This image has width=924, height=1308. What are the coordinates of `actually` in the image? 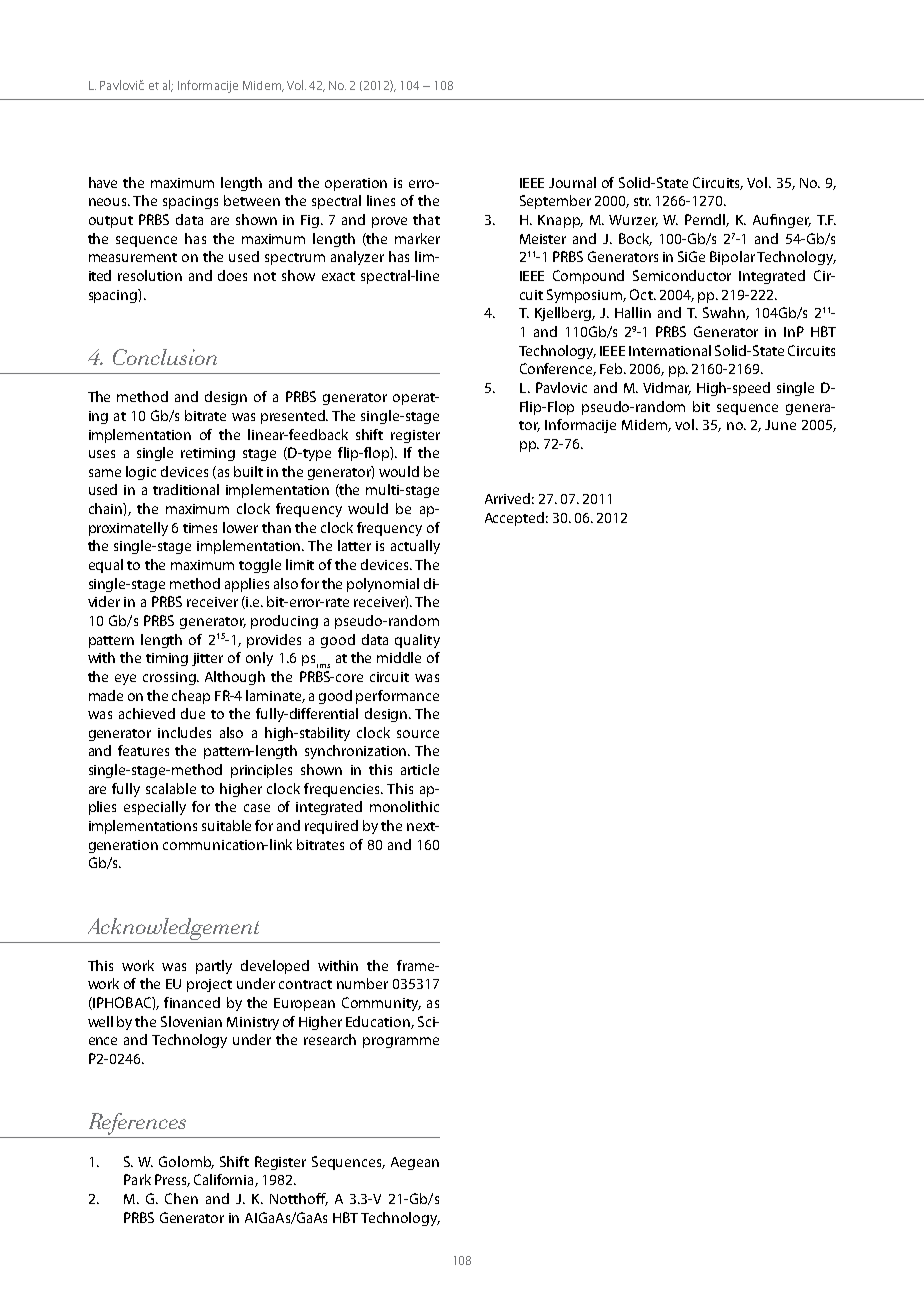 It's located at (415, 547).
